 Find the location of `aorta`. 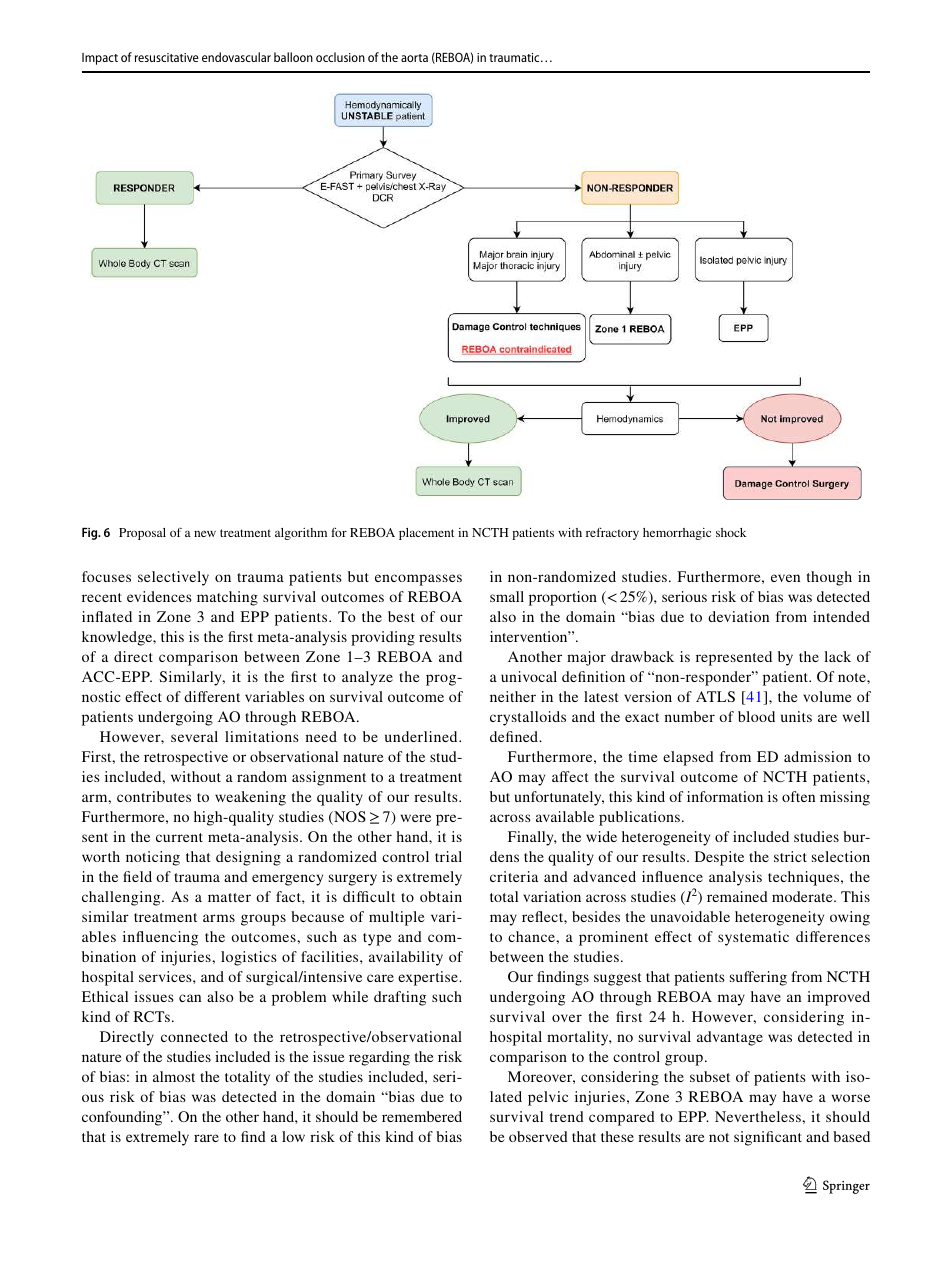

aorta is located at coordinates (414, 58).
